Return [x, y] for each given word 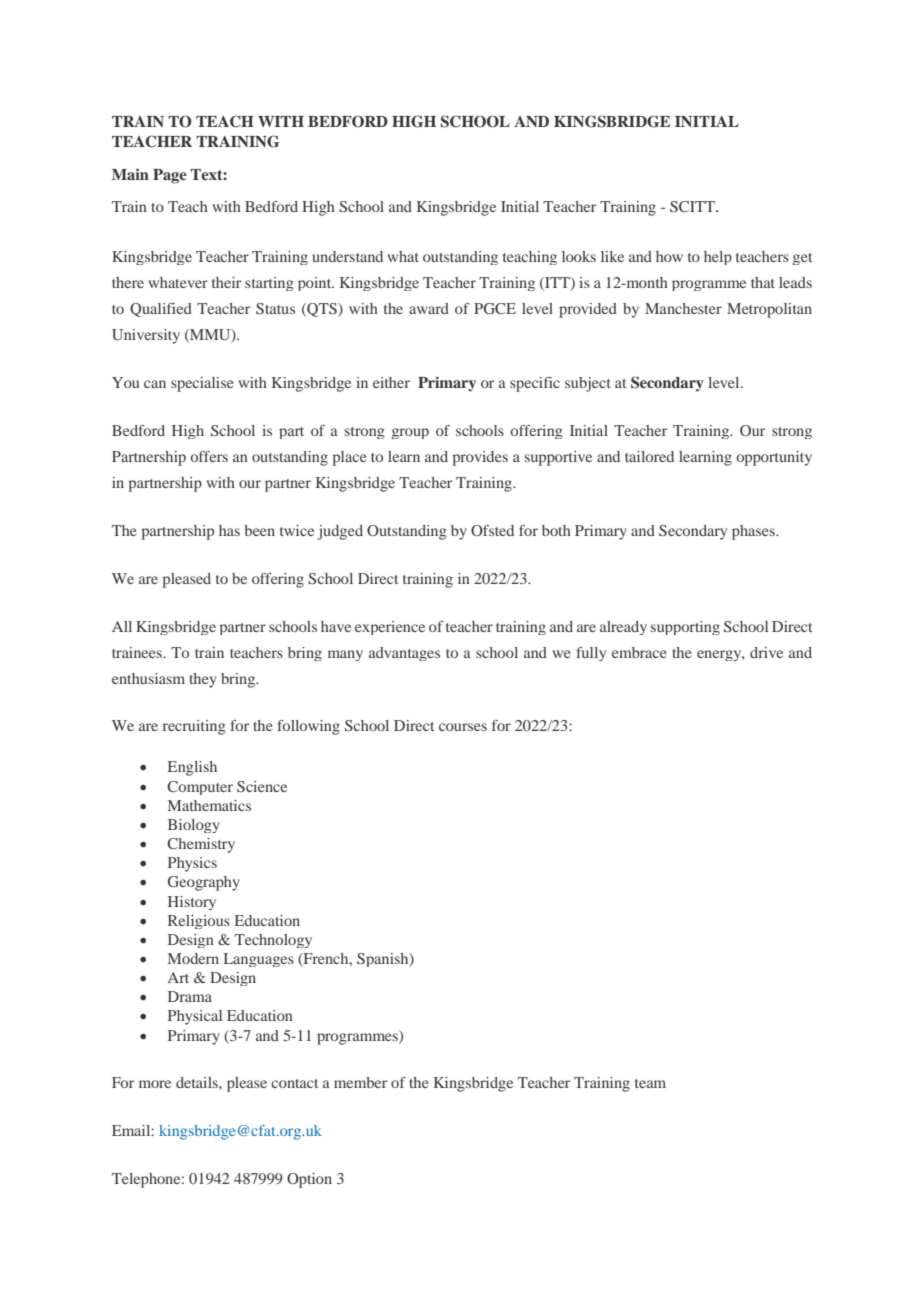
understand [347, 256]
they [203, 680]
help [718, 258]
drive [766, 652]
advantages [404, 654]
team [650, 1083]
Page [170, 176]
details [198, 1082]
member [360, 1082]
